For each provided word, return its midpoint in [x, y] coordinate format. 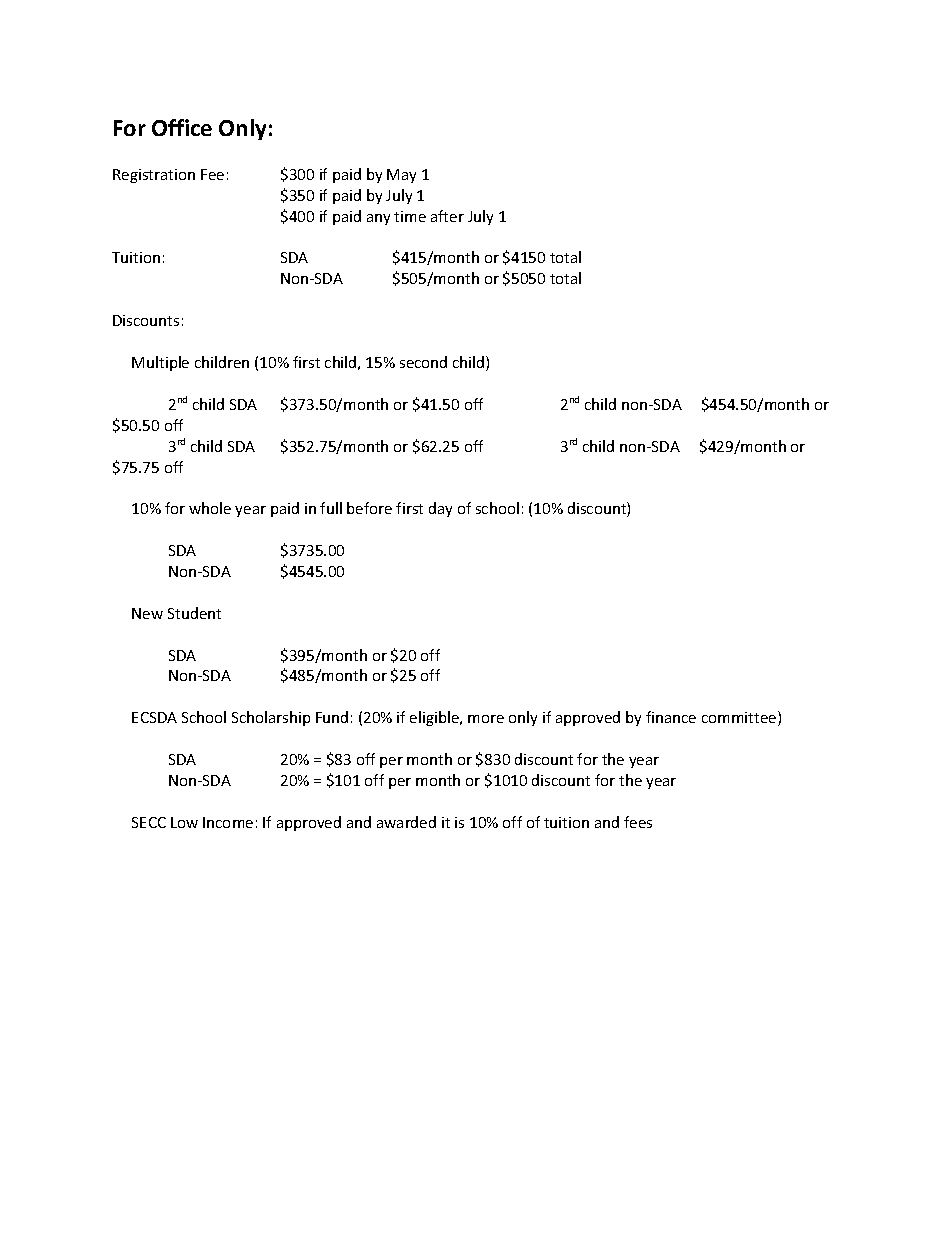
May [401, 176]
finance [671, 717]
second [423, 362]
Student [194, 613]
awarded [406, 822]
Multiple [160, 363]
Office [182, 127]
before [369, 508]
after [447, 216]
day [440, 509]
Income [228, 822]
